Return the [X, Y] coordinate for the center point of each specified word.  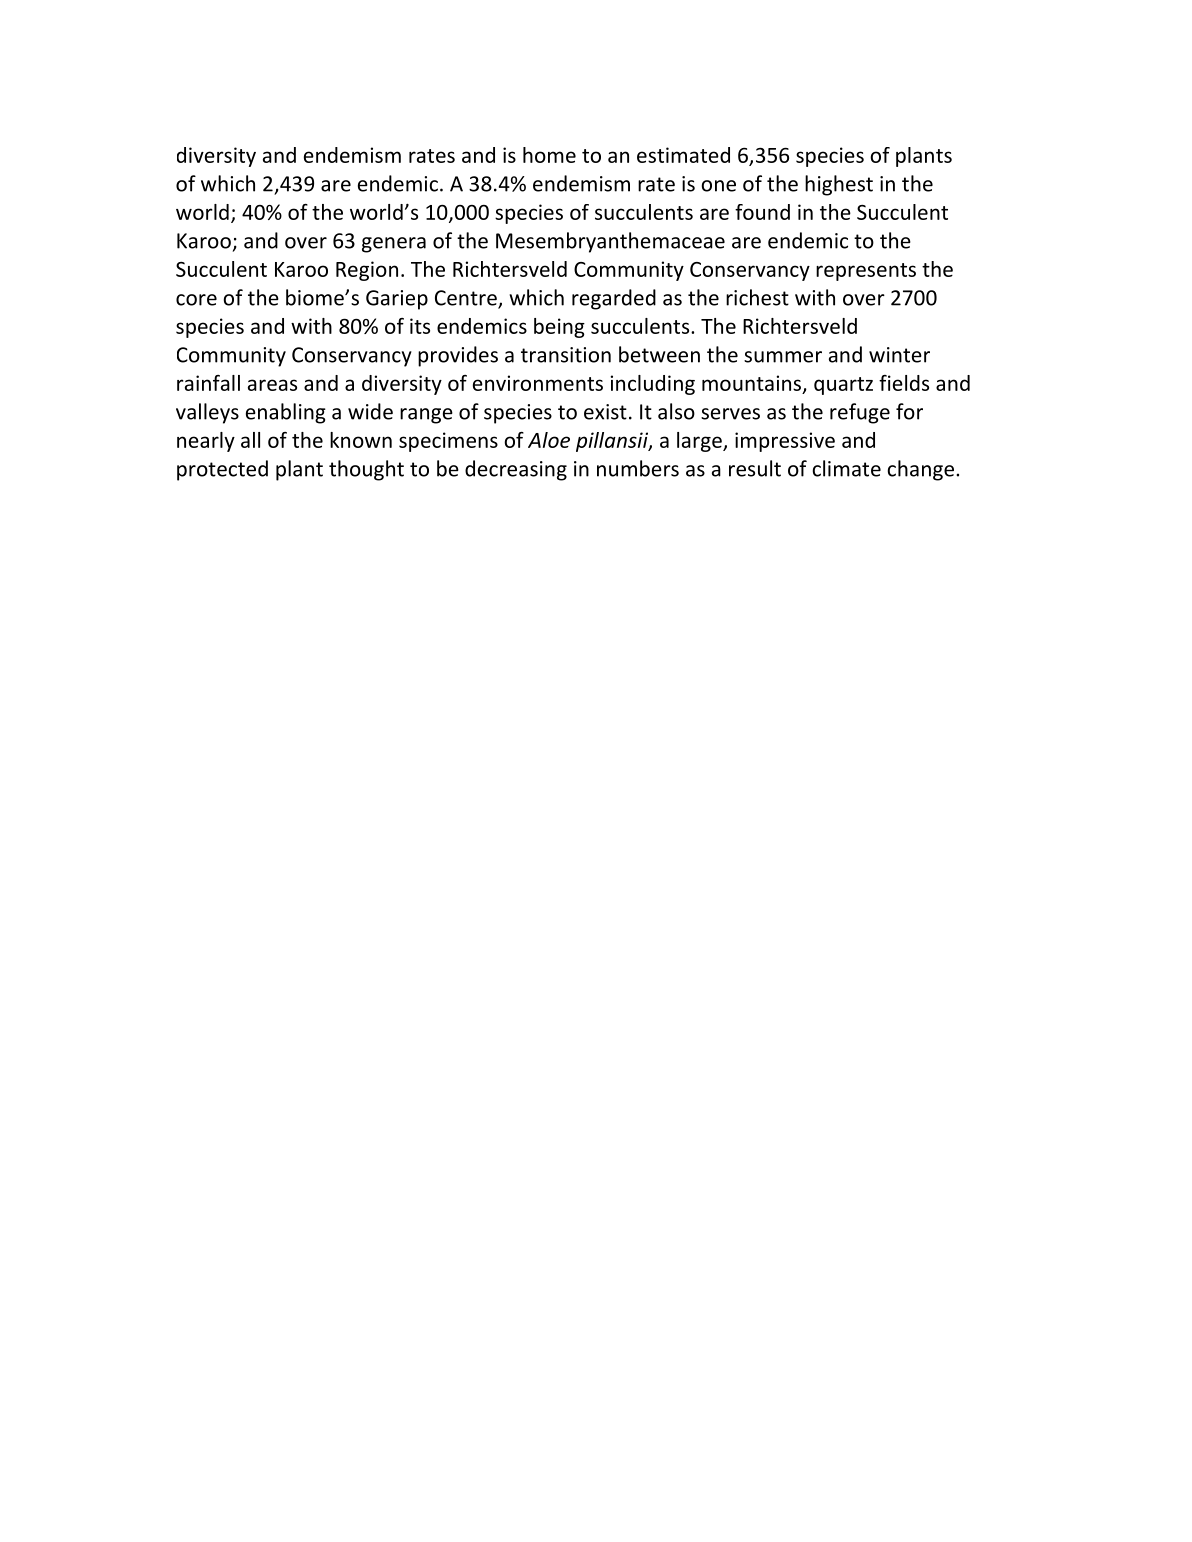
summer [783, 357]
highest [839, 185]
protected [222, 470]
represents [866, 272]
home [549, 155]
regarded [614, 299]
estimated [683, 155]
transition [566, 355]
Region [367, 271]
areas [272, 385]
